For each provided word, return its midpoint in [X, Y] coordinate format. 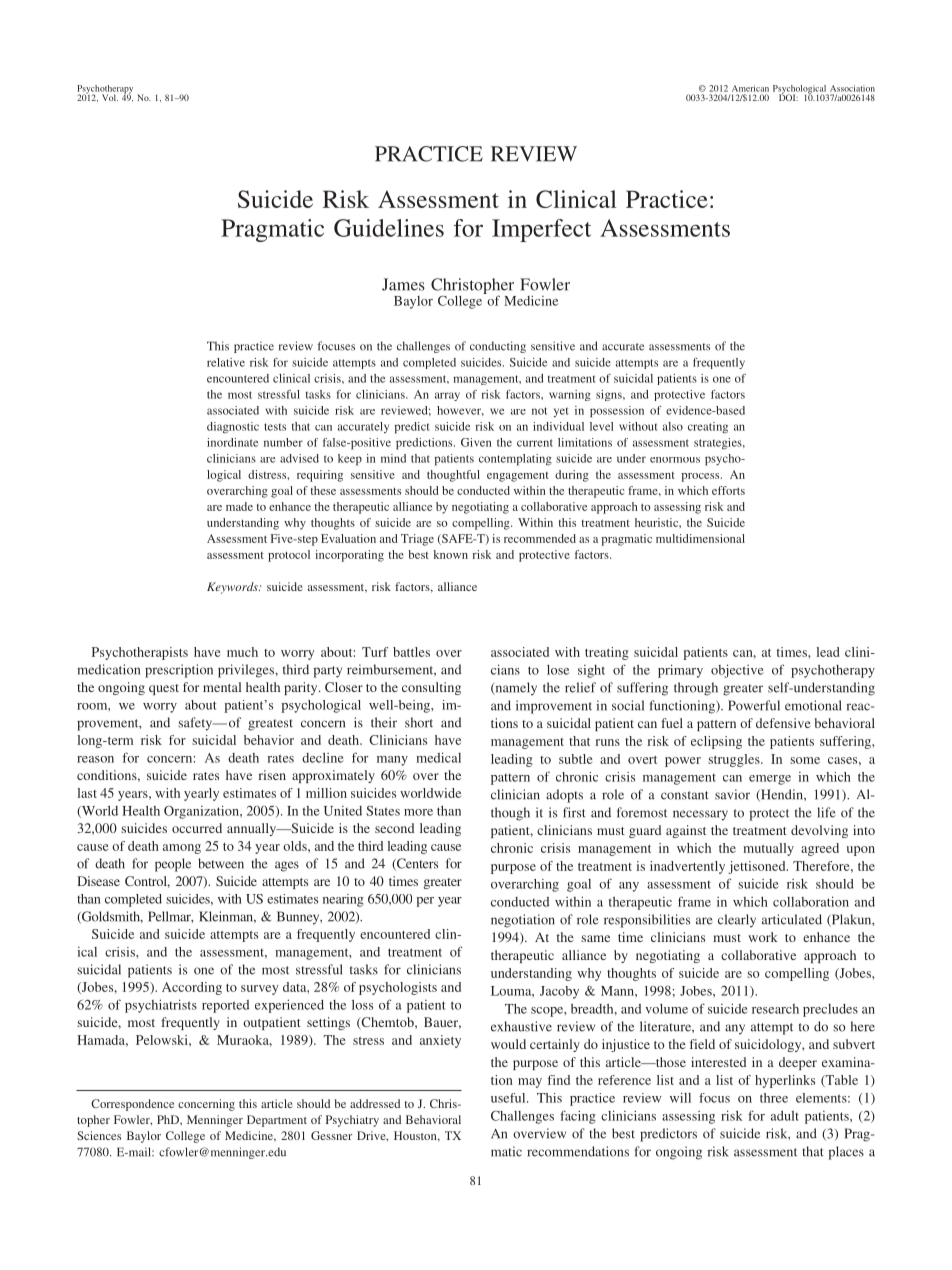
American [750, 88]
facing [578, 1117]
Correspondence [132, 1105]
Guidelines [389, 228]
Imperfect [541, 230]
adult [785, 1116]
